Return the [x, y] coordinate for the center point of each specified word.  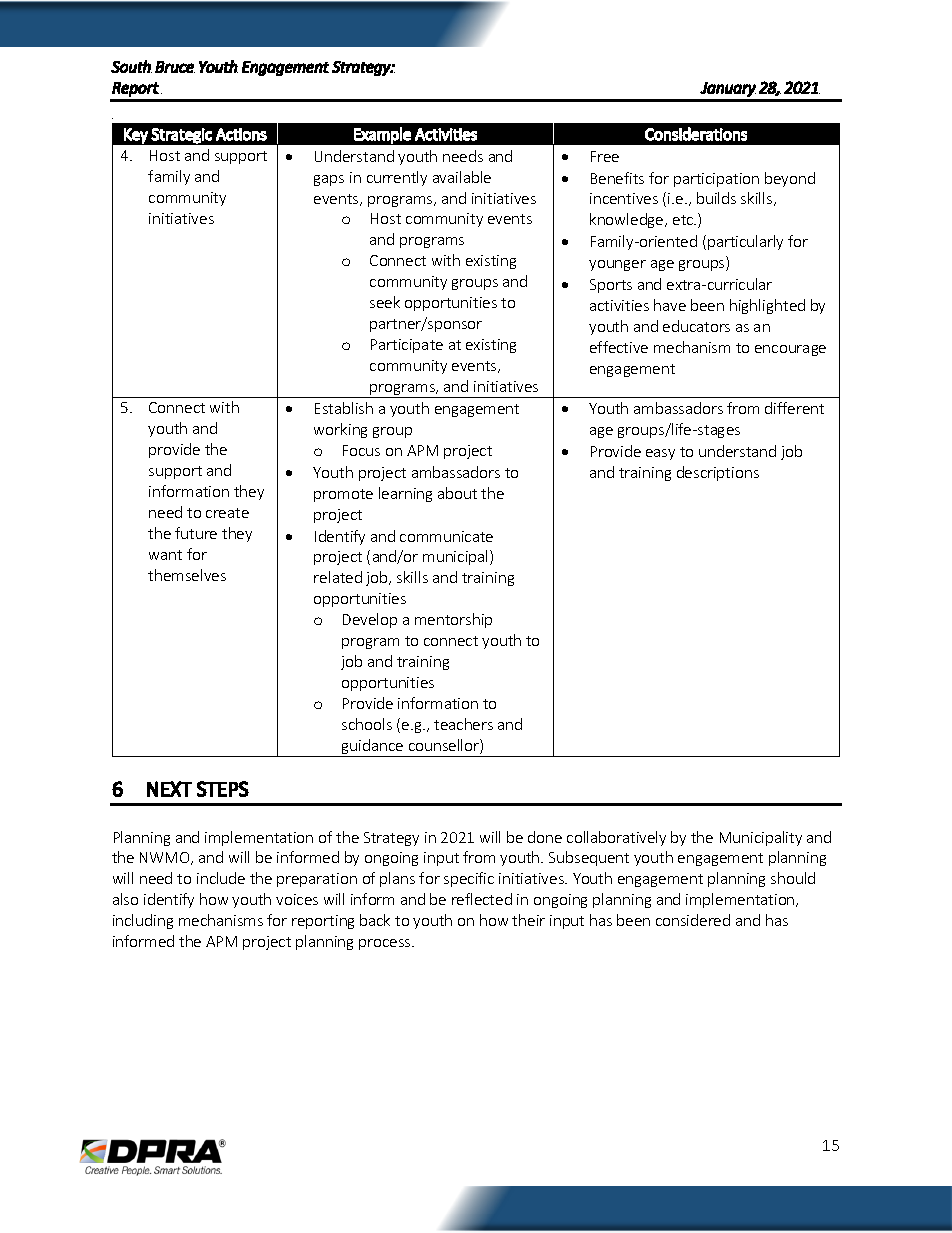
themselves [187, 575]
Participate [407, 346]
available [462, 177]
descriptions [718, 473]
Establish [344, 408]
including [143, 921]
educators [696, 326]
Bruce [175, 67]
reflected [482, 899]
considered [693, 920]
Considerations [696, 134]
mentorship [453, 620]
